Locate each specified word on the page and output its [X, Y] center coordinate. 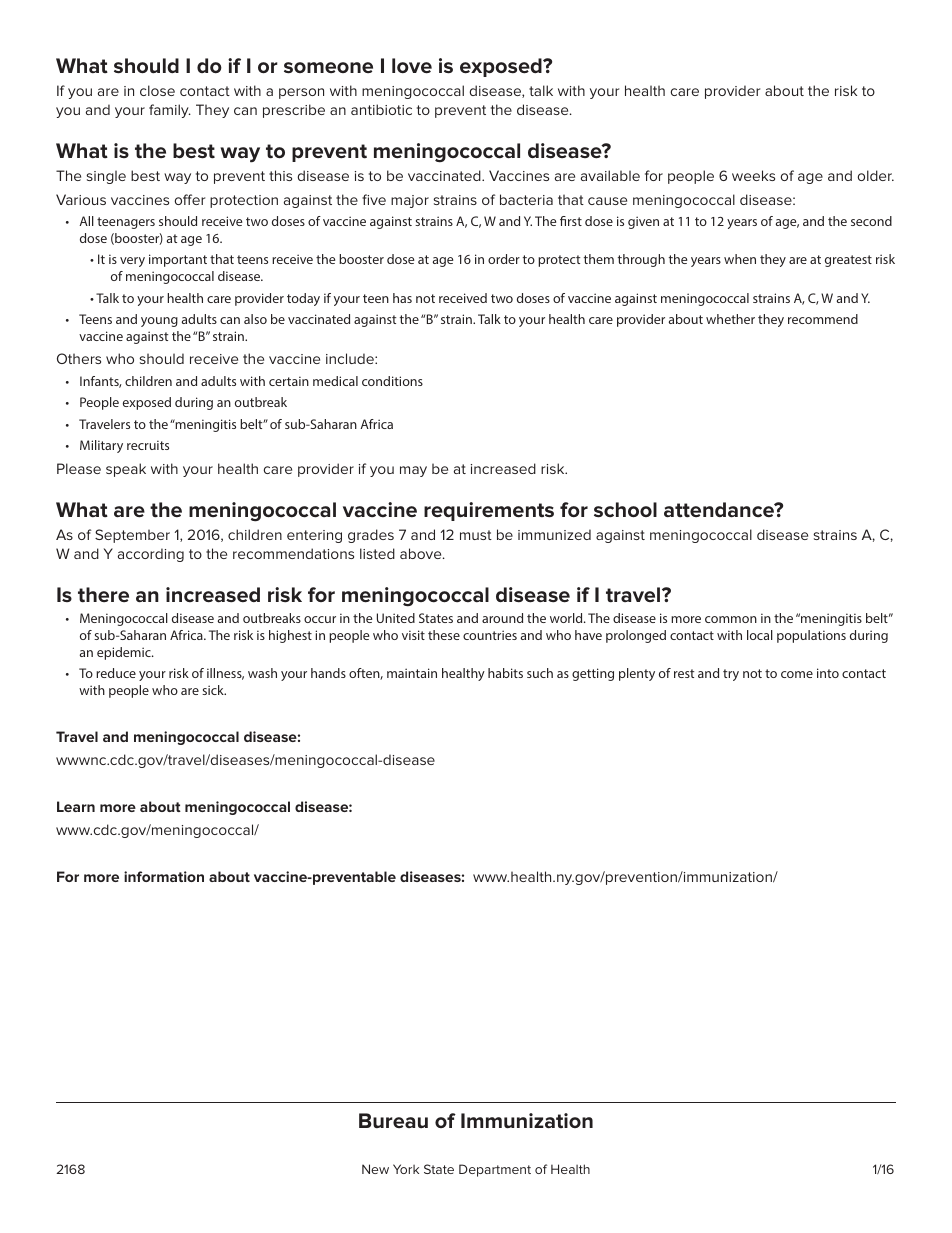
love [412, 66]
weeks [753, 175]
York [406, 1169]
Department [495, 1170]
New [375, 1169]
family [170, 111]
